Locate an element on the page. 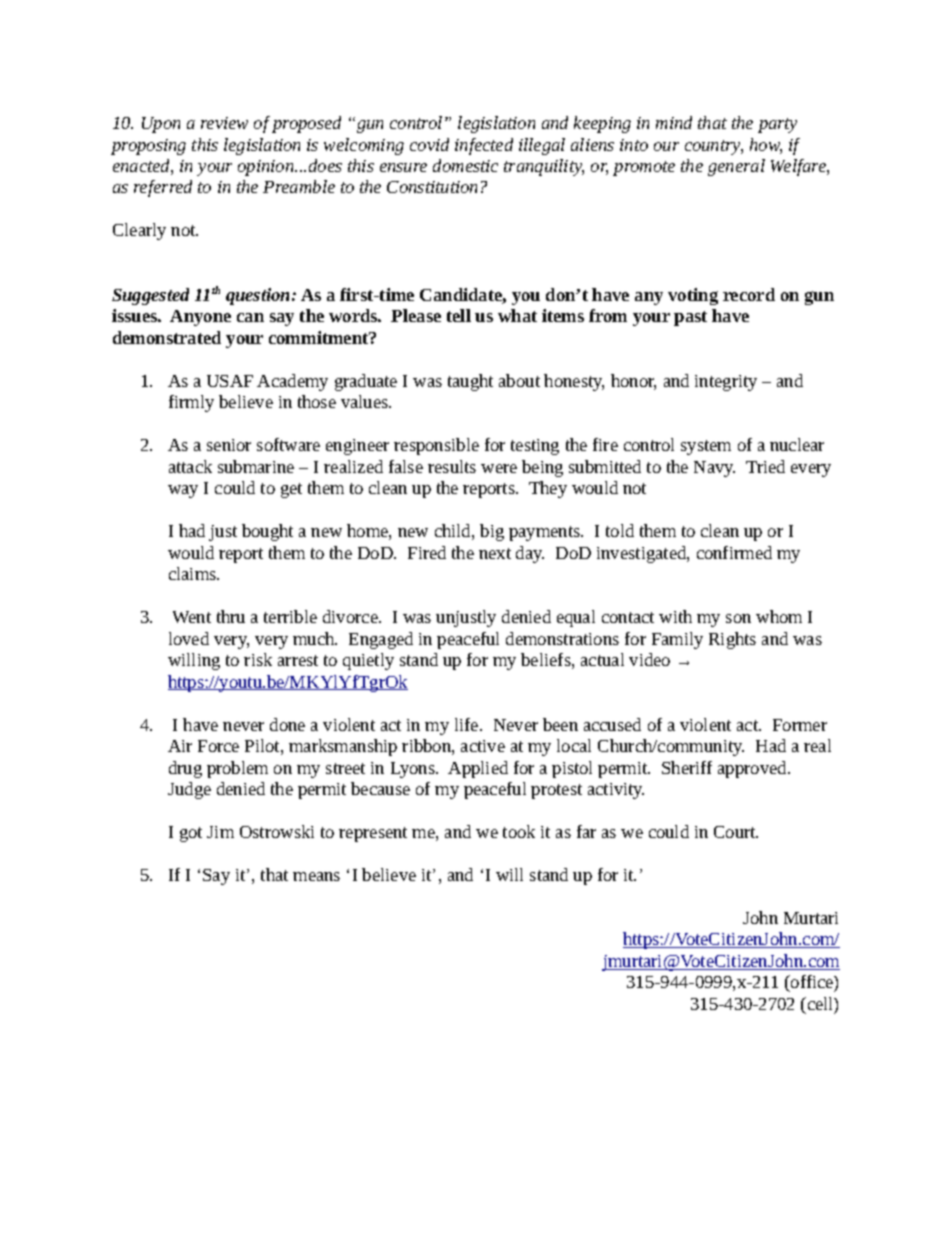 This page has width=952, height=1233. review is located at coordinates (224, 123).
